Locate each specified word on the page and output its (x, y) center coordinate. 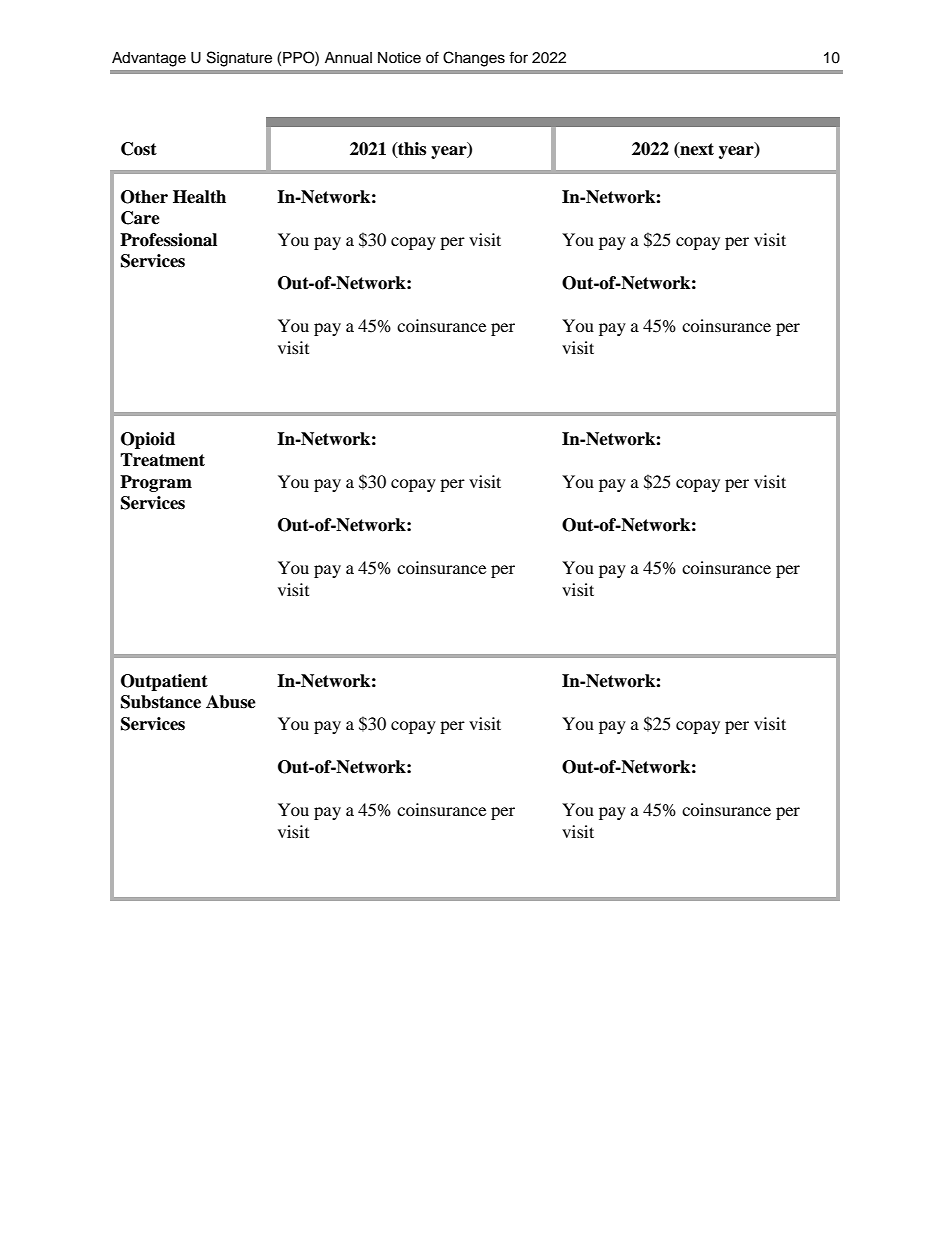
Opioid (148, 440)
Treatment (162, 460)
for (518, 57)
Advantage (149, 59)
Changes (474, 59)
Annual (348, 57)
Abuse (231, 702)
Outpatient (164, 682)
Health (199, 197)
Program (156, 483)
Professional (168, 240)
